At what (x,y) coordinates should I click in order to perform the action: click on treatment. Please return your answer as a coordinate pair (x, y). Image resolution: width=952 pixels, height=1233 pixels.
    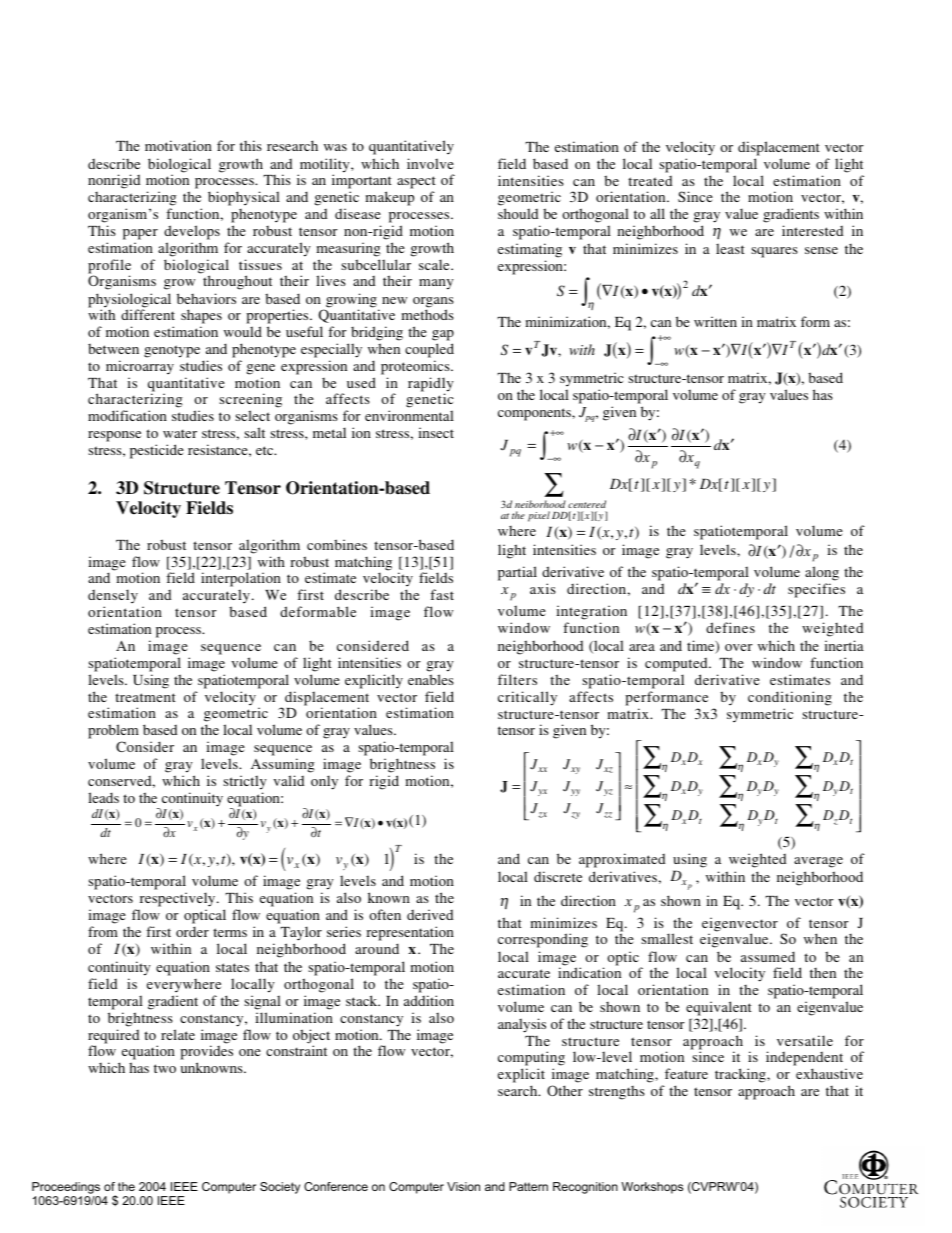
    Looking at the image, I should click on (145, 697).
